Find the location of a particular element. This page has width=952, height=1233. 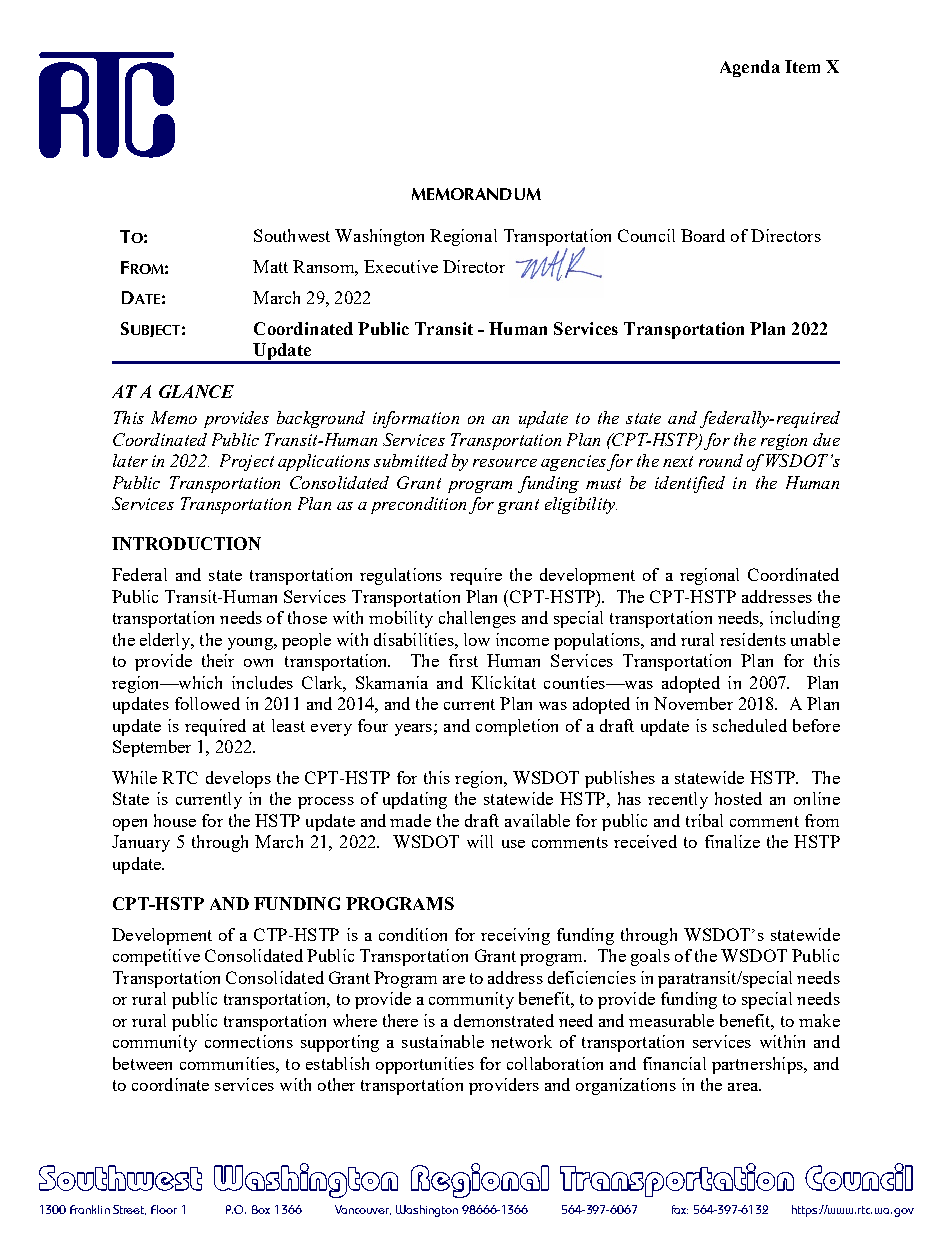

residents is located at coordinates (753, 639).
